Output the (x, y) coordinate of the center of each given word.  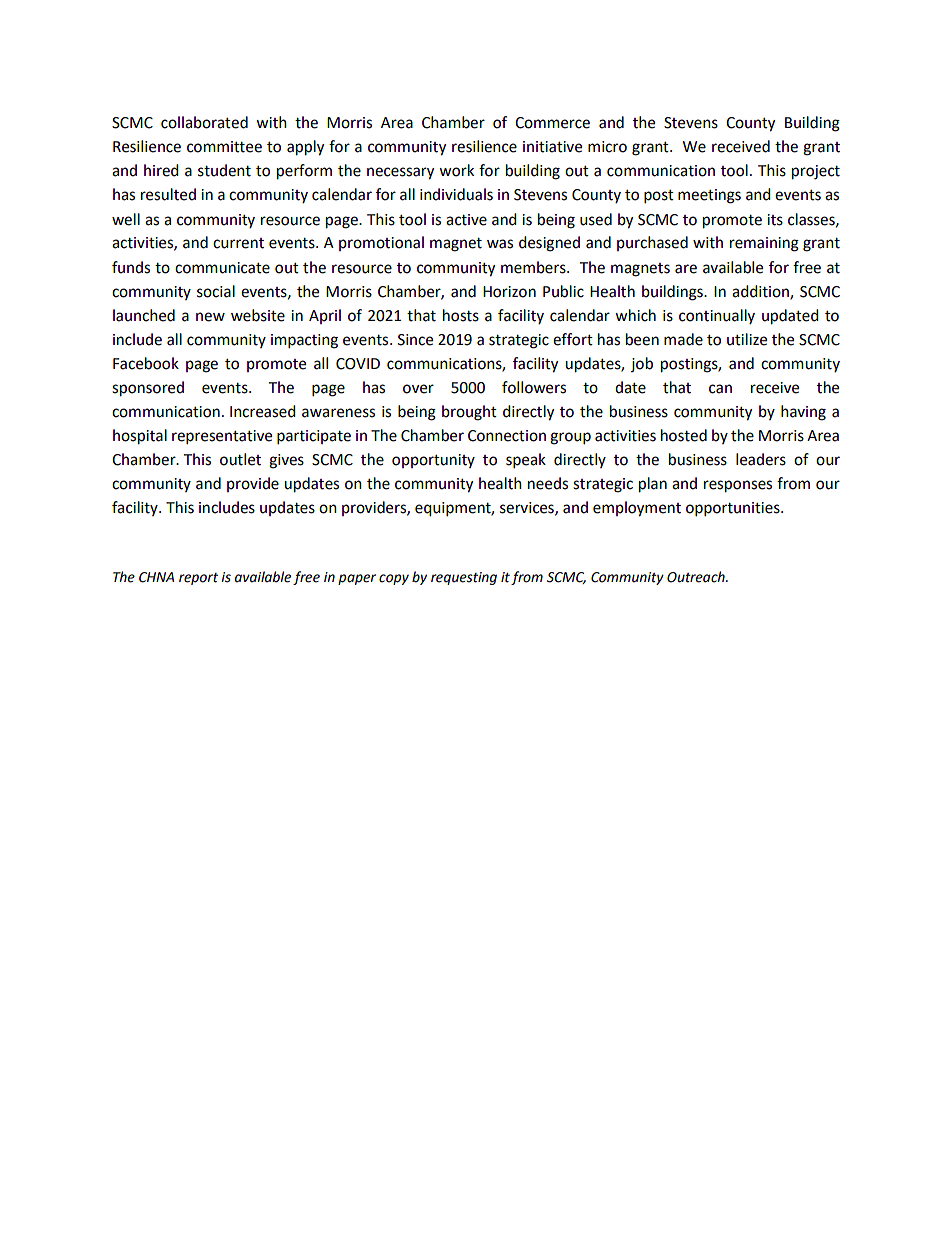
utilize (747, 339)
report (198, 579)
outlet (240, 459)
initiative (552, 147)
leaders (761, 459)
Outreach (697, 577)
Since (415, 340)
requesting (464, 578)
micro (607, 147)
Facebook (146, 363)
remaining (764, 244)
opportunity (433, 461)
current (238, 243)
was (500, 244)
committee (224, 147)
